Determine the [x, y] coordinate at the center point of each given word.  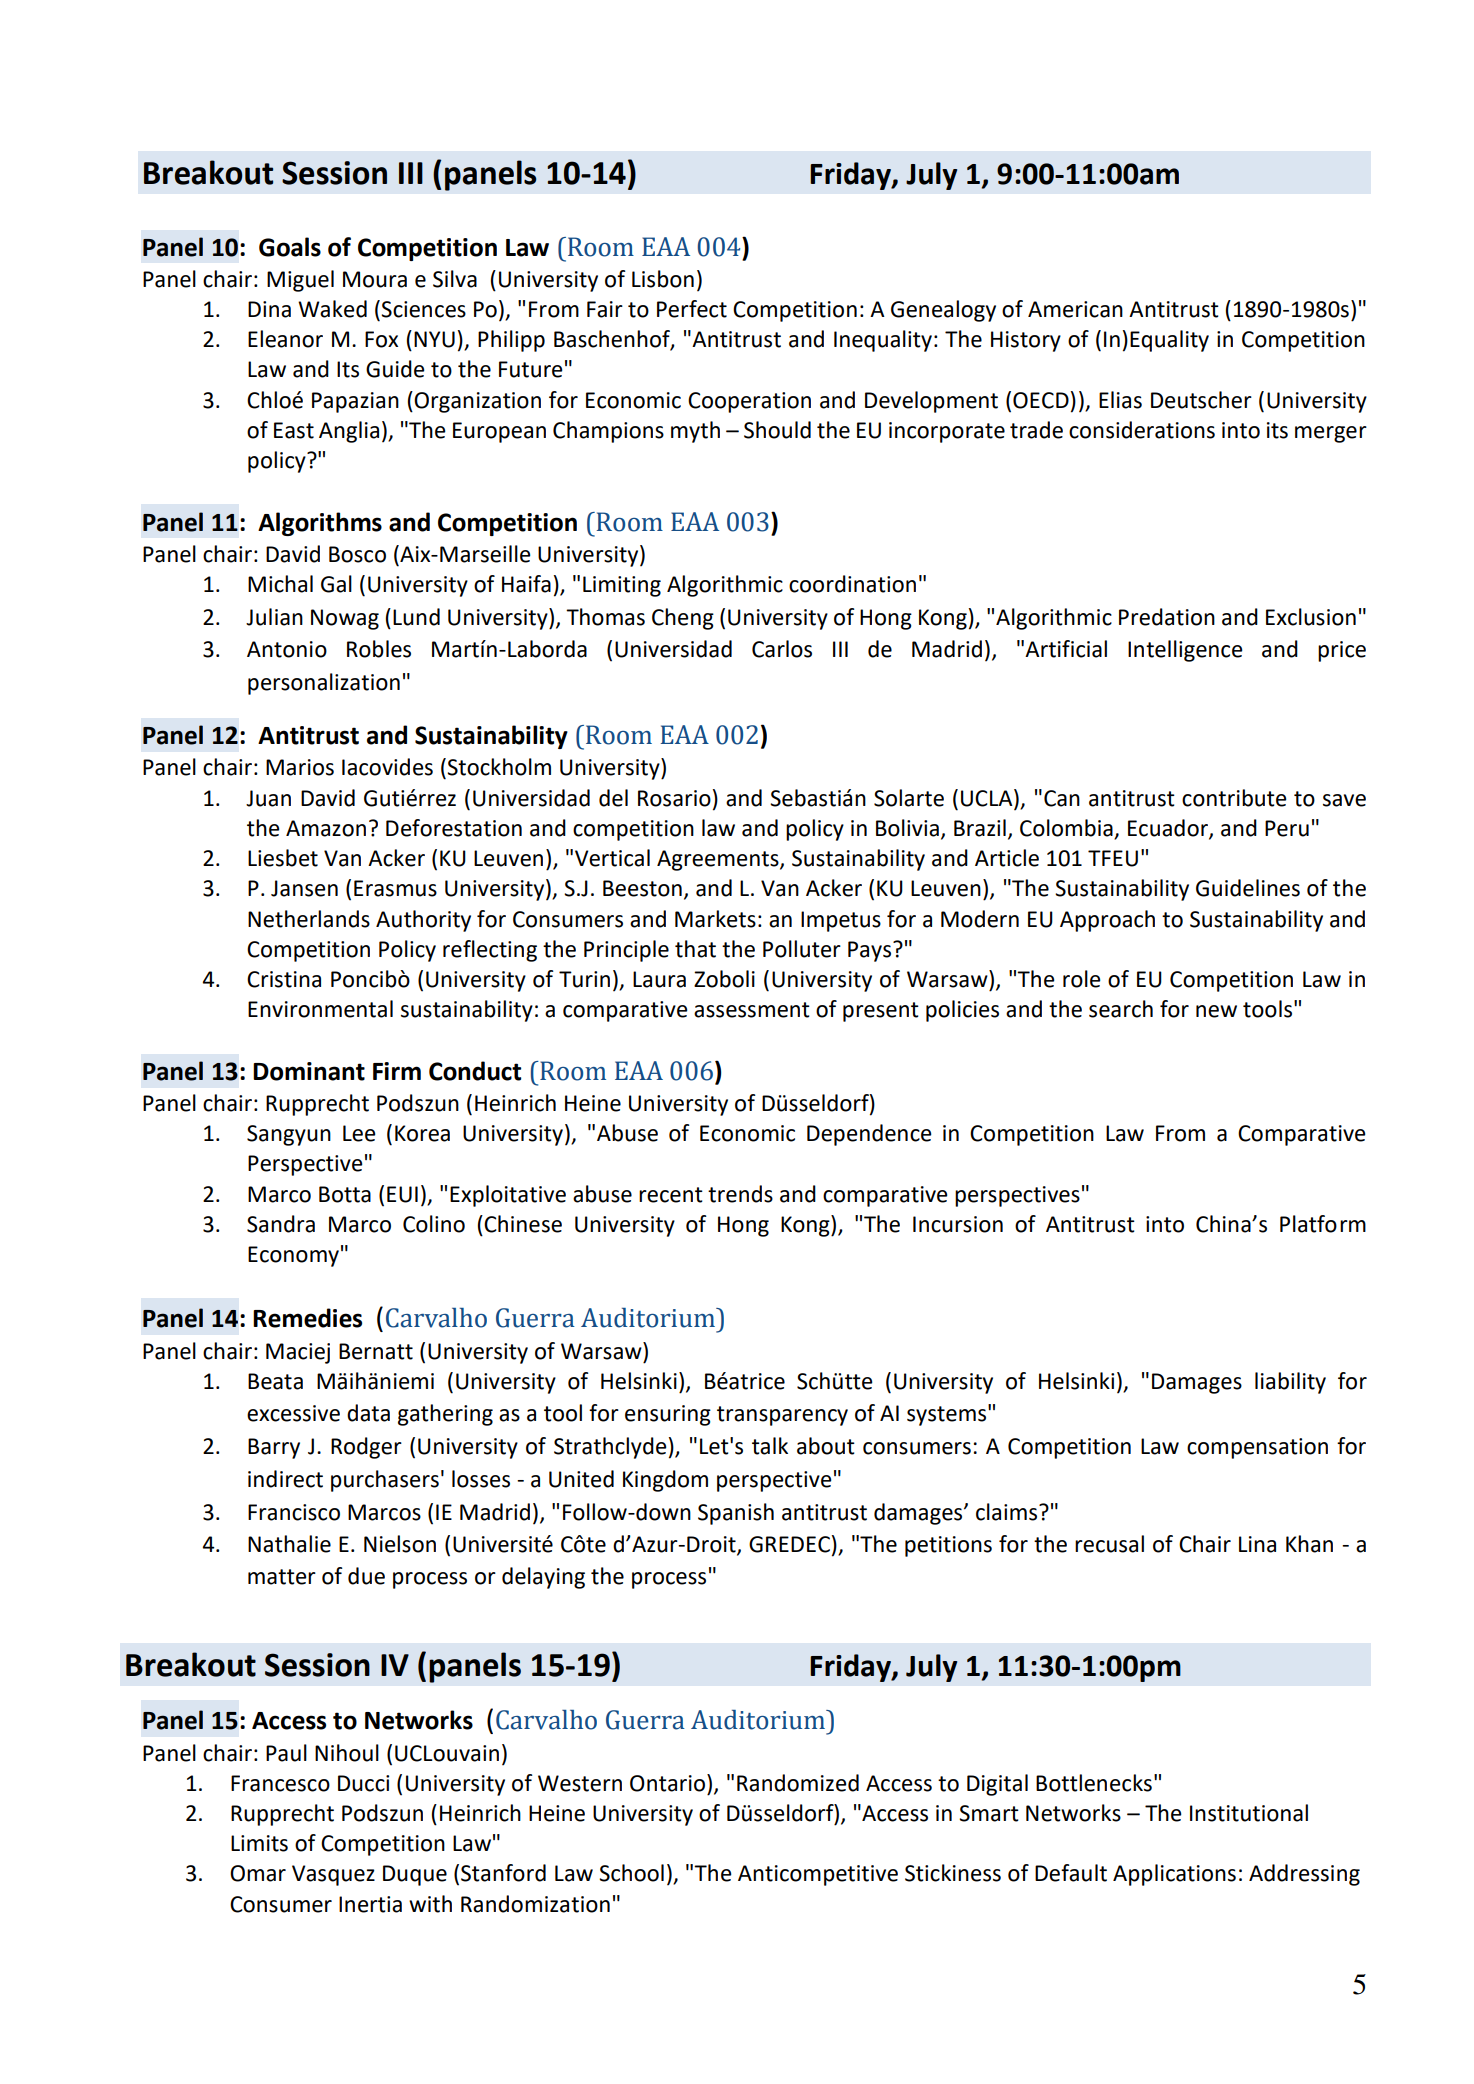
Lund [416, 617]
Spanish [736, 1514]
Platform [1323, 1224]
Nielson [400, 1544]
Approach [1107, 921]
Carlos [782, 649]
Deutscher [1201, 400]
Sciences [423, 309]
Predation [1167, 617]
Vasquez [333, 1875]
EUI [402, 1194]
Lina [1257, 1544]
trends [740, 1194]
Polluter [802, 949]
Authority [423, 921]
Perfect [692, 309]
